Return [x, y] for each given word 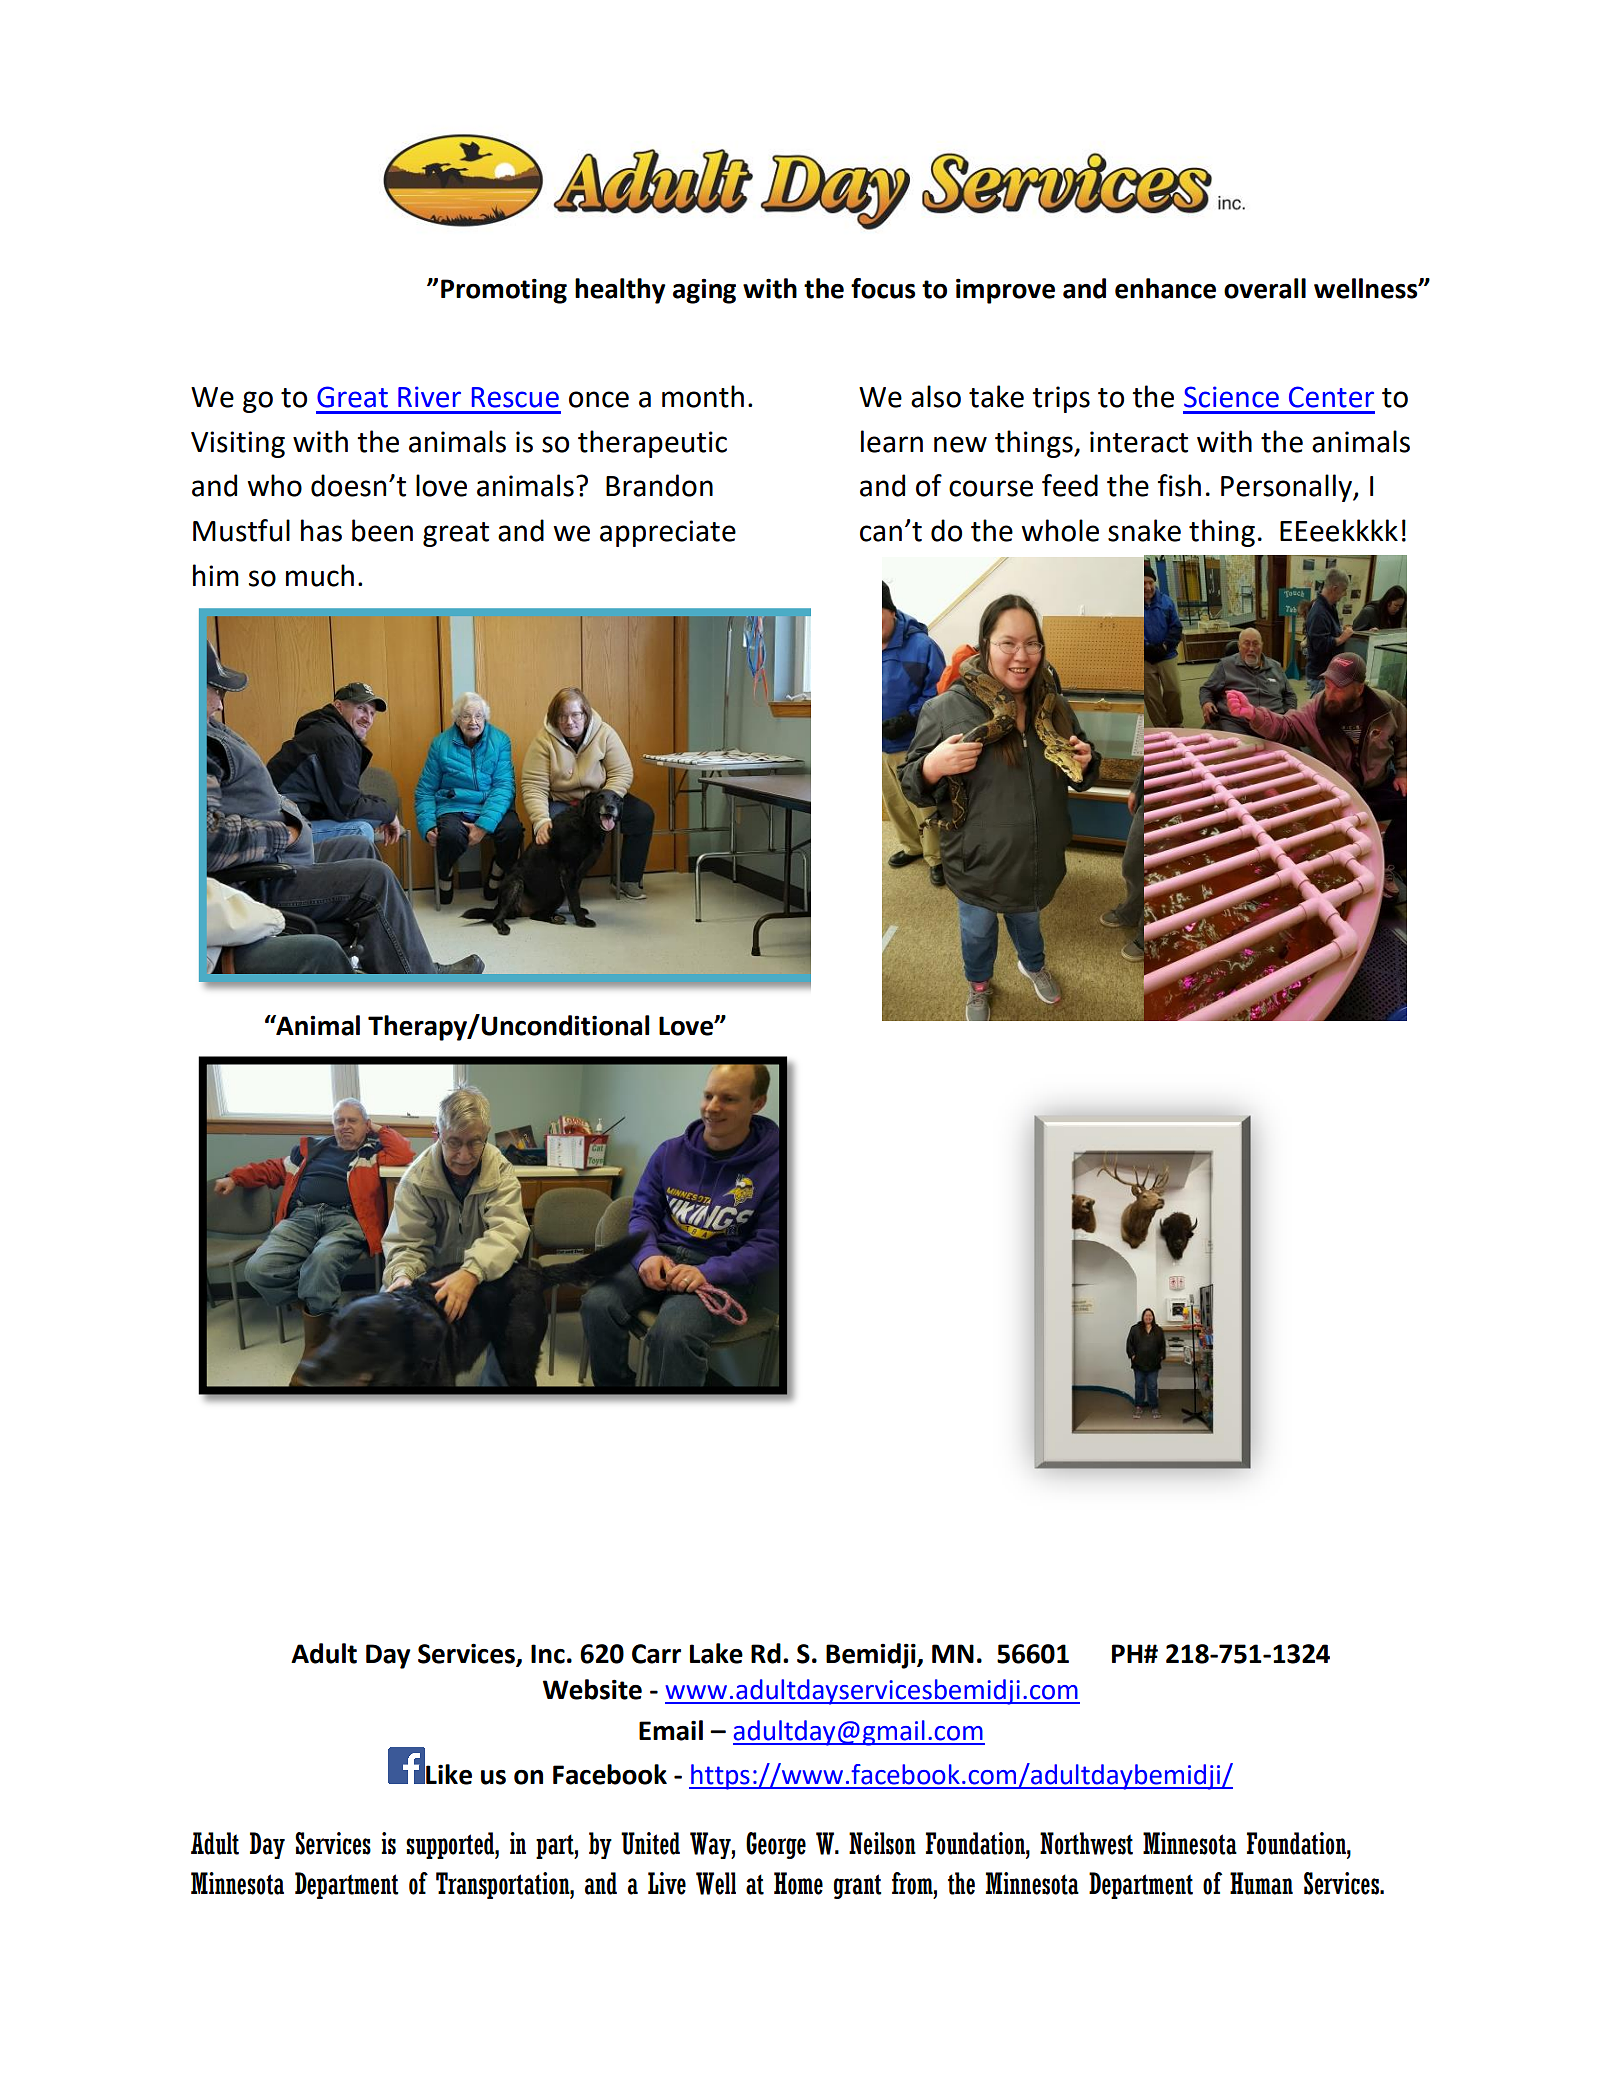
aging [704, 291]
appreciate [668, 533]
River [429, 397]
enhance [1165, 288]
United [650, 1843]
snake [1144, 530]
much [320, 575]
